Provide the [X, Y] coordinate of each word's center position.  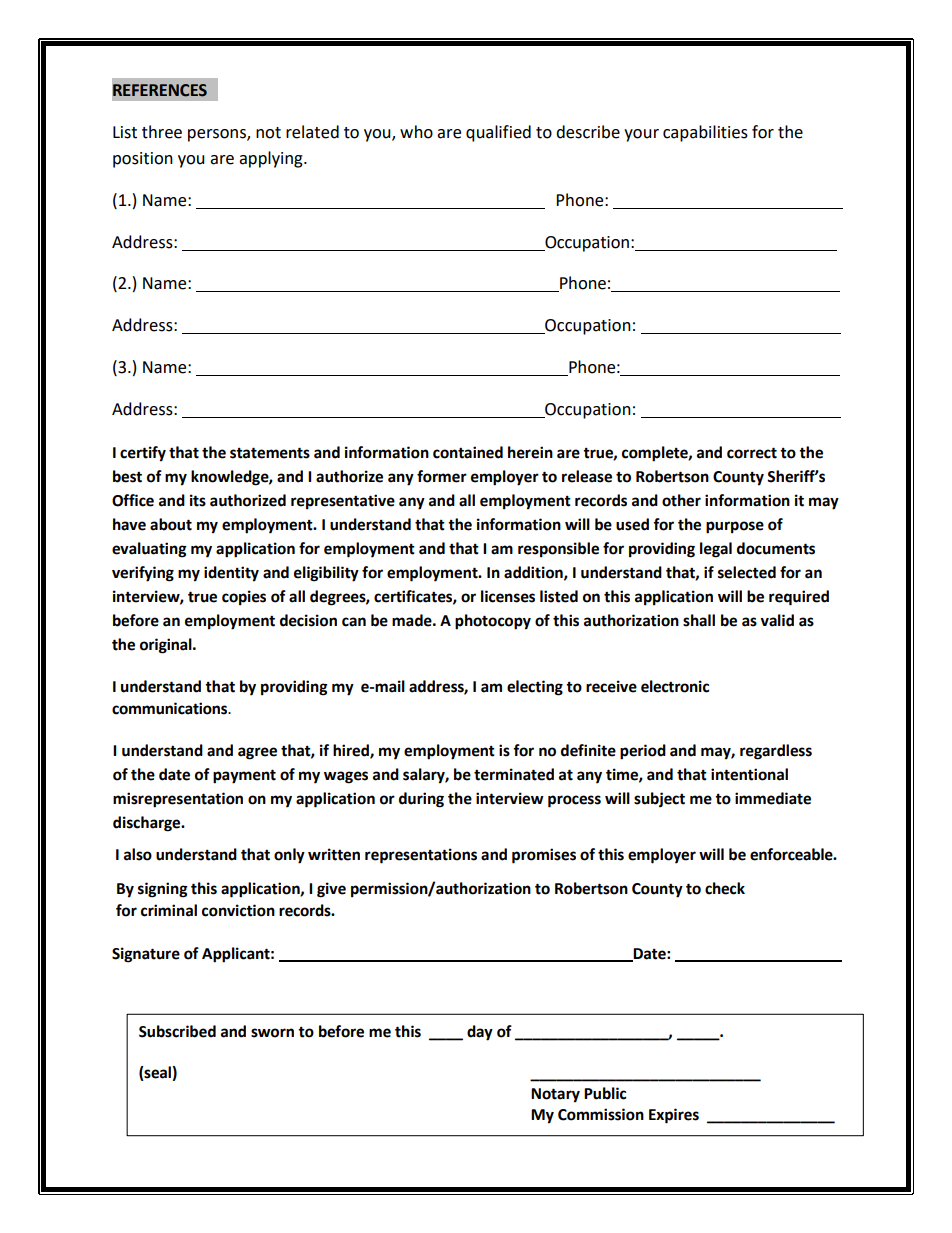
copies [244, 598]
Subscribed [177, 1031]
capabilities [705, 133]
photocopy [493, 622]
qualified [498, 133]
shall [699, 620]
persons [218, 135]
